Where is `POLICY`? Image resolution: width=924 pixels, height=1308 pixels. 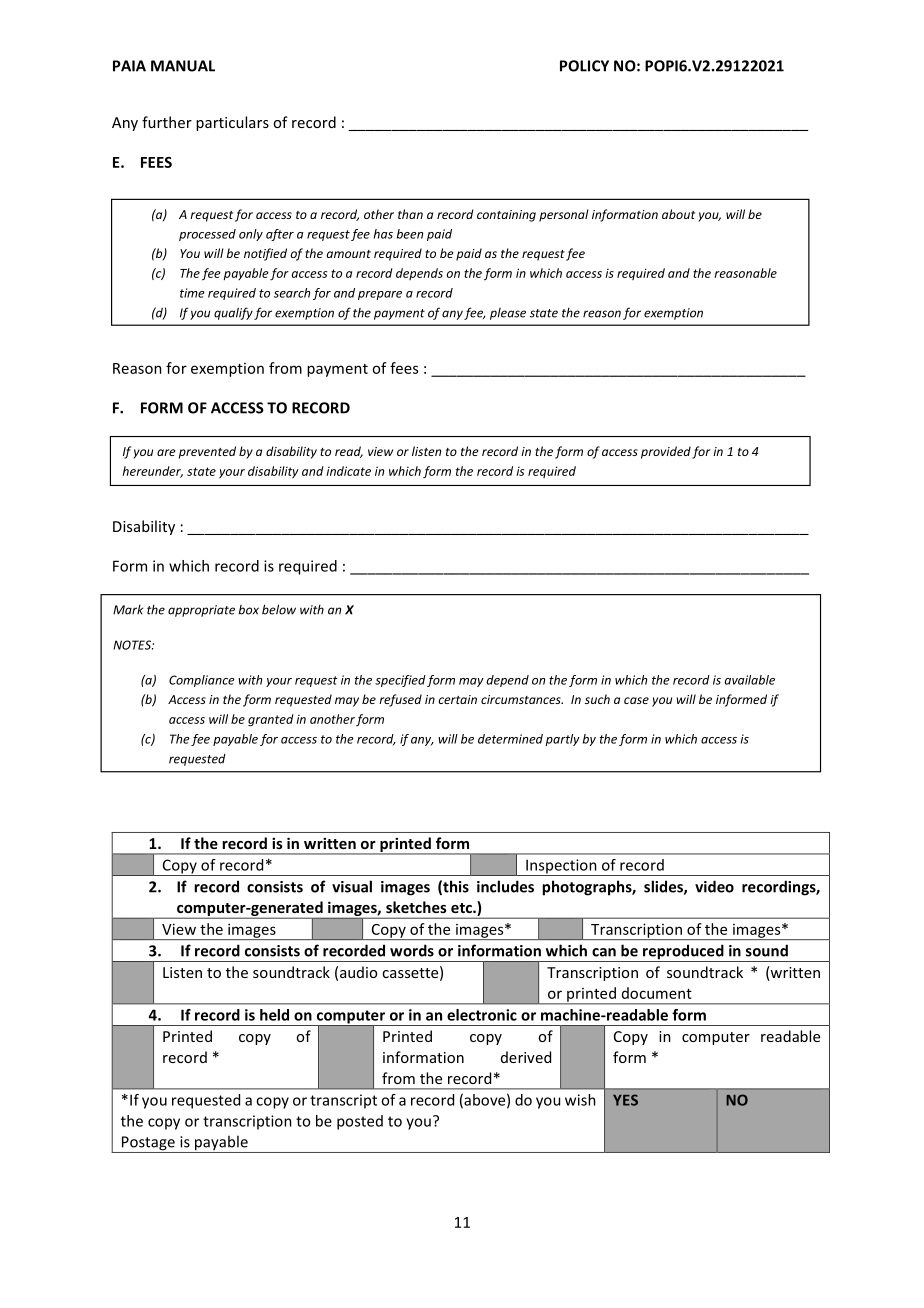 POLICY is located at coordinates (584, 66).
